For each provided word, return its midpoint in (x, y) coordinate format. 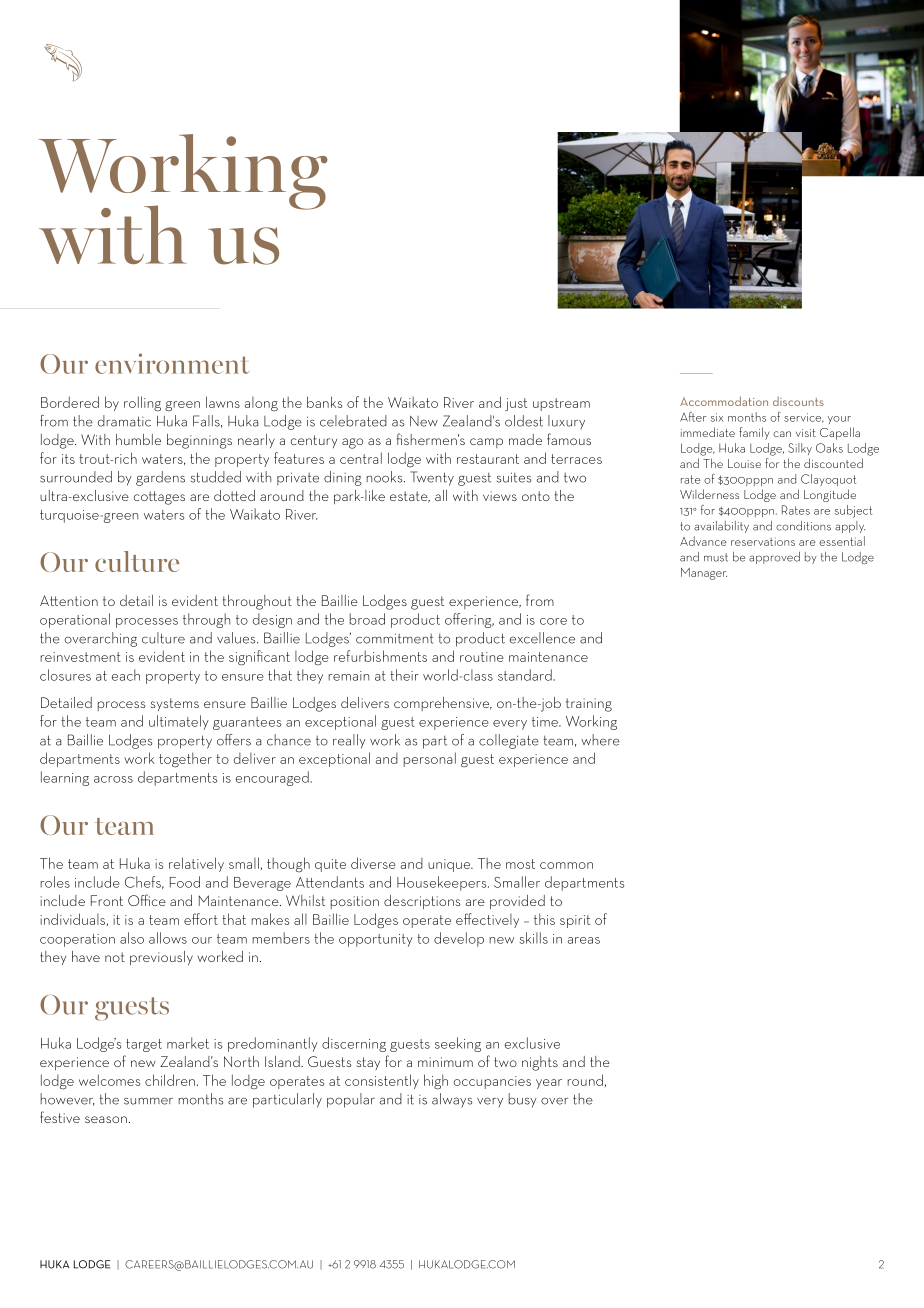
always (452, 1100)
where (600, 740)
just (516, 404)
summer (148, 1101)
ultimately (179, 722)
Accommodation (724, 401)
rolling (142, 404)
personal (430, 759)
